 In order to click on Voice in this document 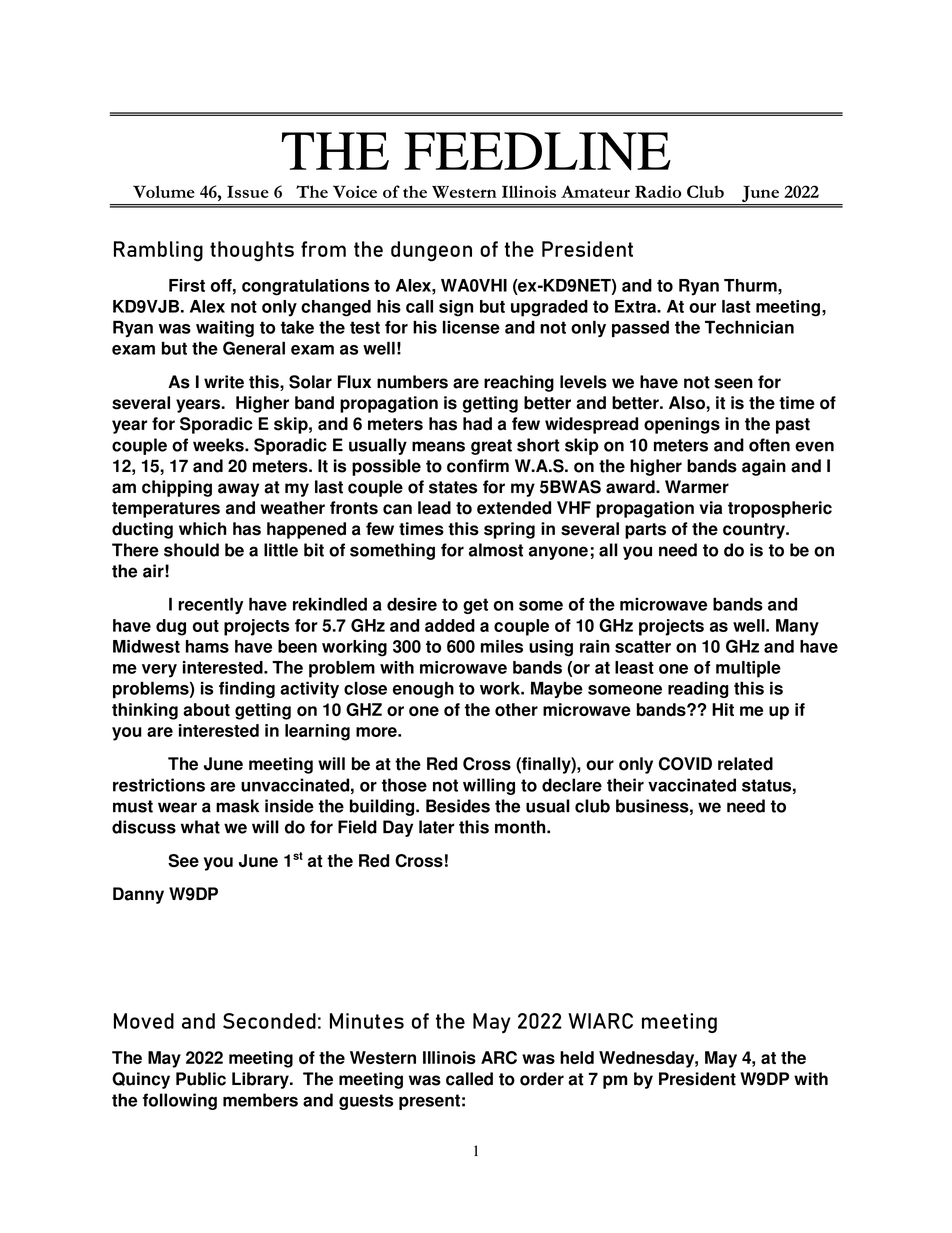, I will do `click(355, 191)`.
